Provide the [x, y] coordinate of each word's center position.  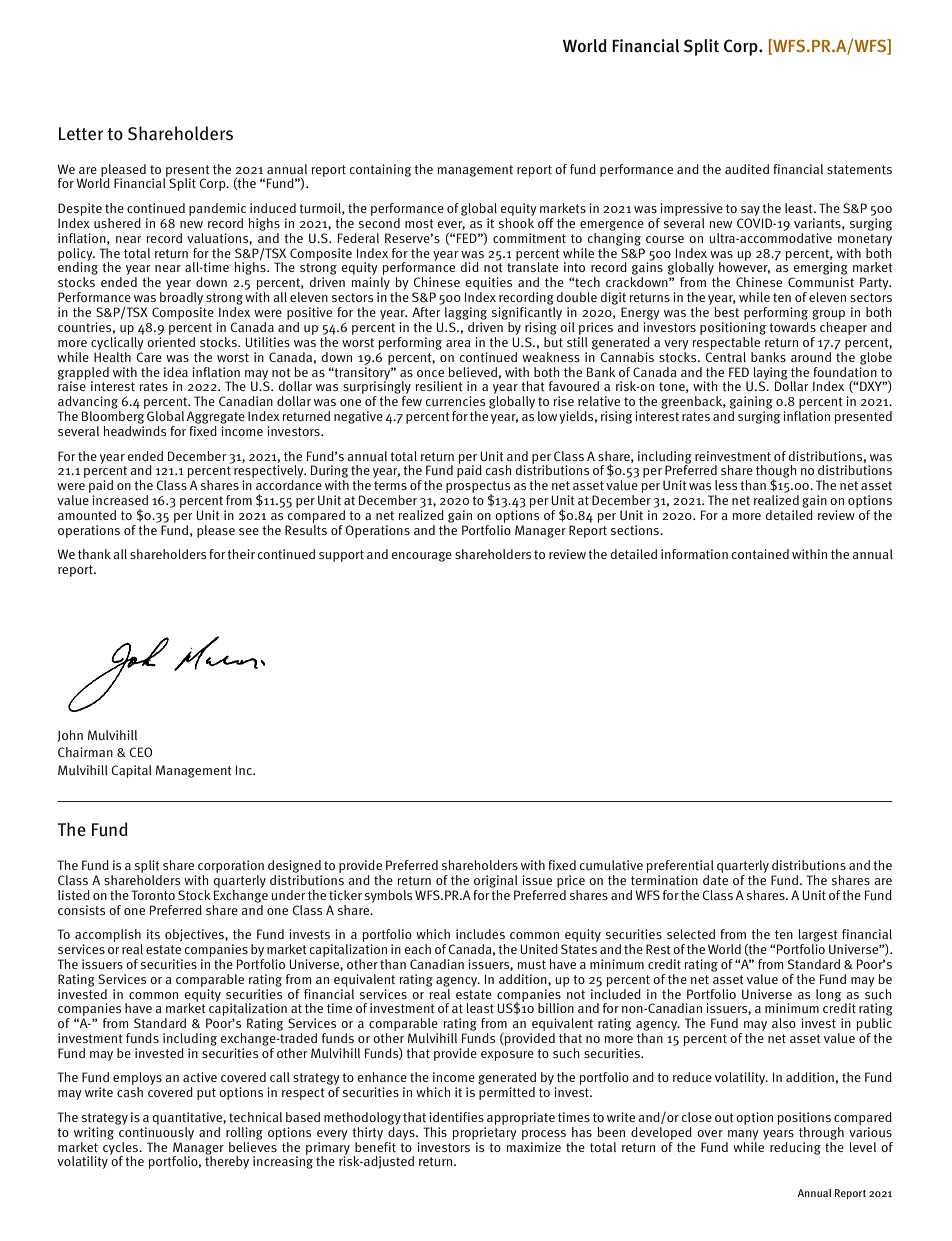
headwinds [135, 431]
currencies [455, 401]
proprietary [485, 1133]
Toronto [153, 895]
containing [380, 170]
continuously [155, 1132]
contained [760, 554]
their [241, 554]
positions [804, 1118]
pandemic [217, 209]
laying [770, 374]
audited [747, 169]
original [496, 881]
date [715, 878]
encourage [421, 557]
